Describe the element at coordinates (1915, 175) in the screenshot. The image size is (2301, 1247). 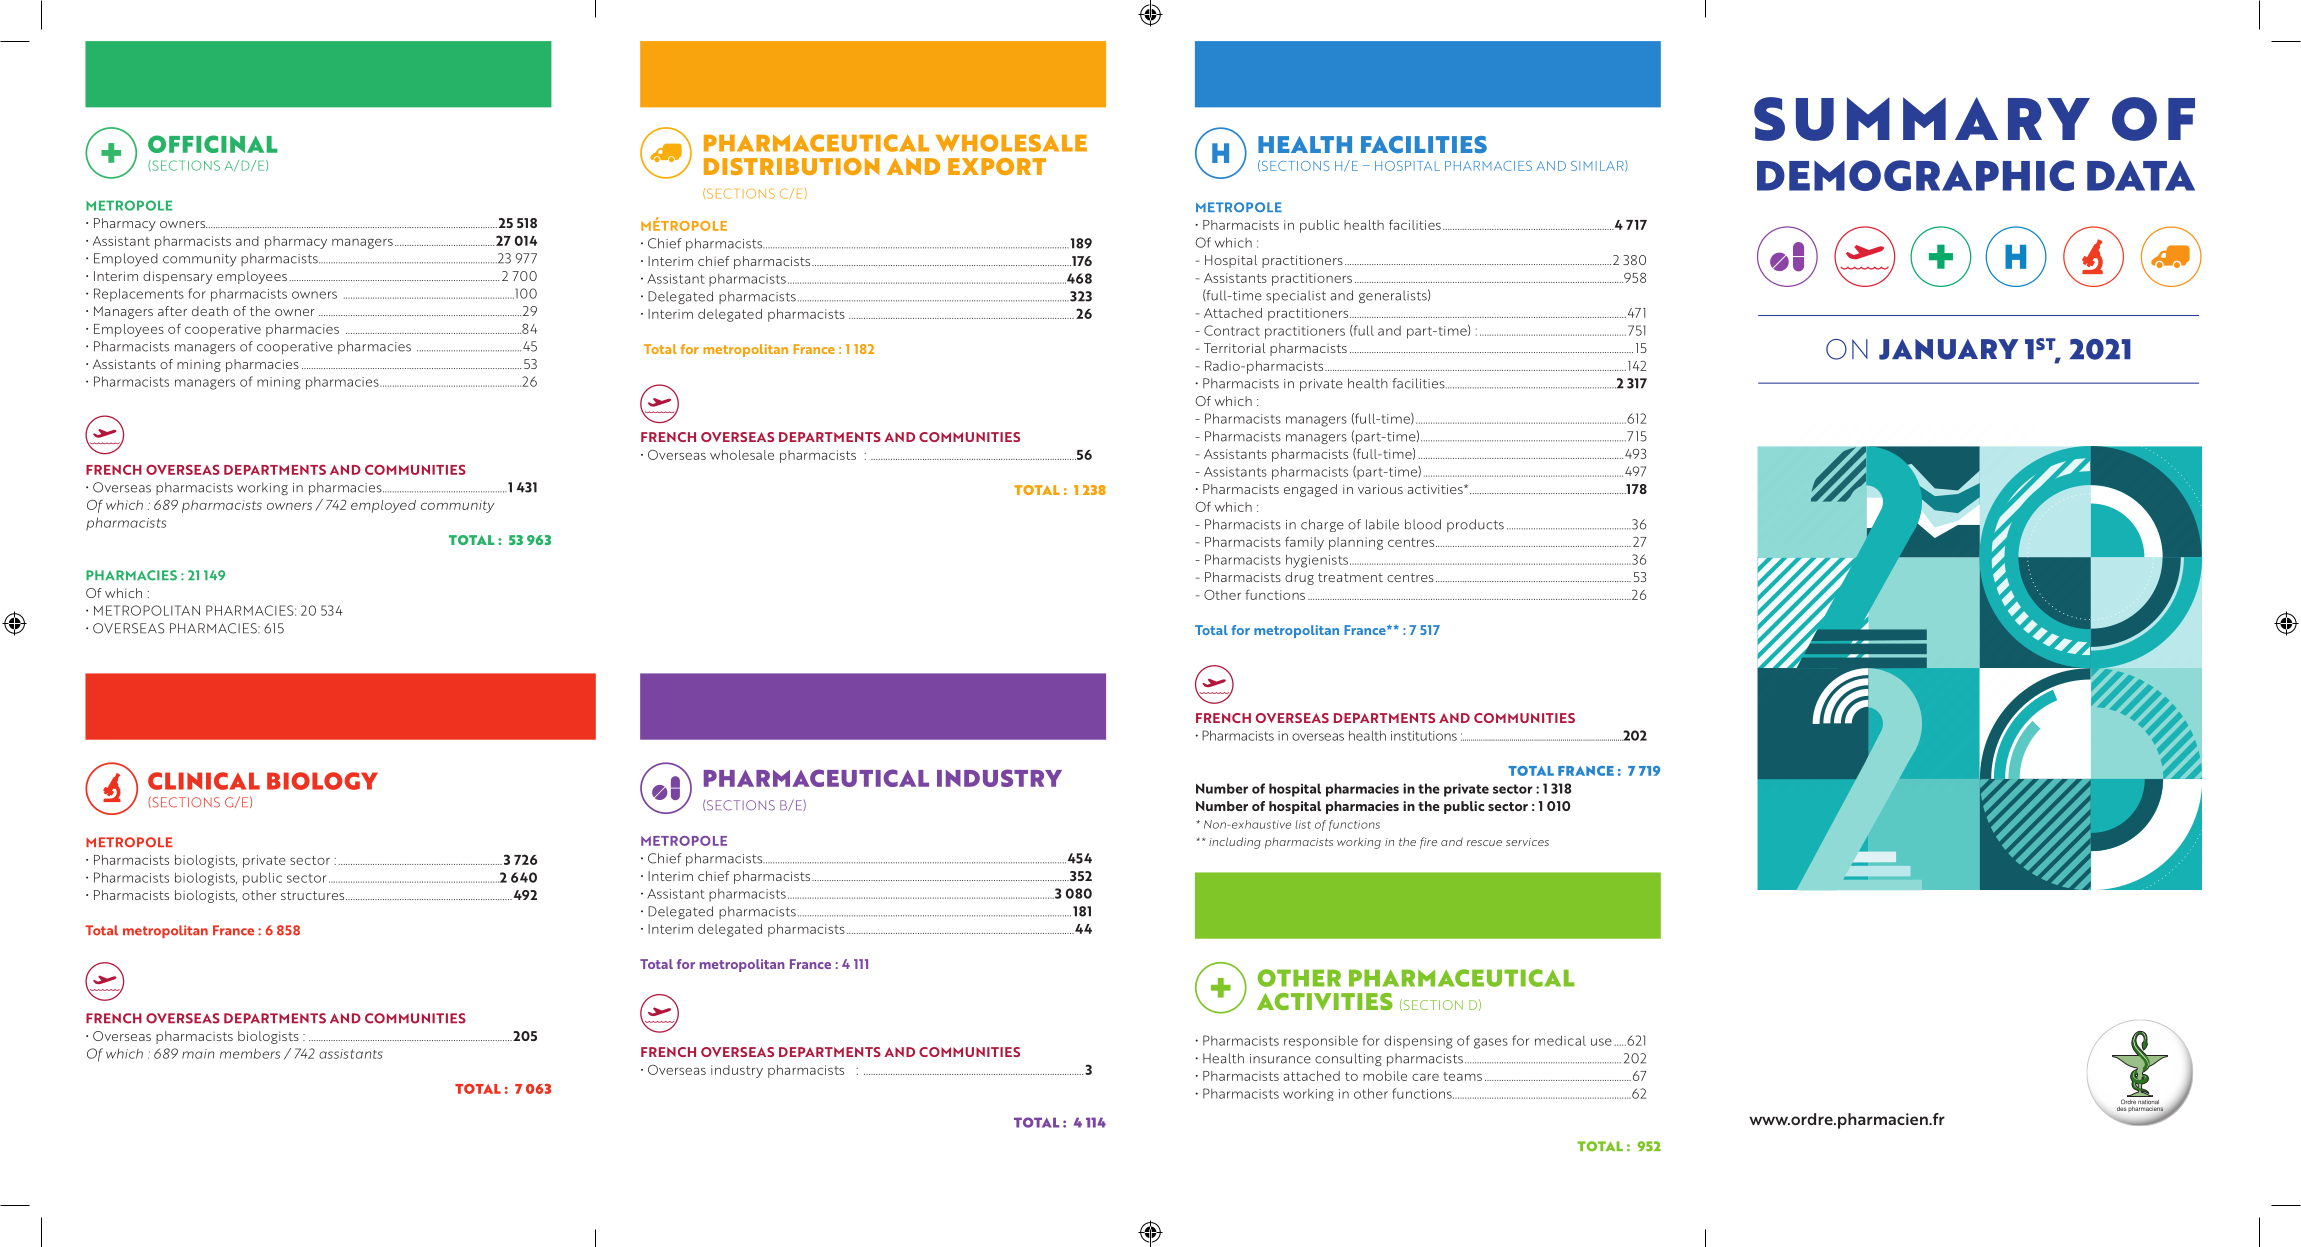
I see `DEMOGRAPHIC` at that location.
